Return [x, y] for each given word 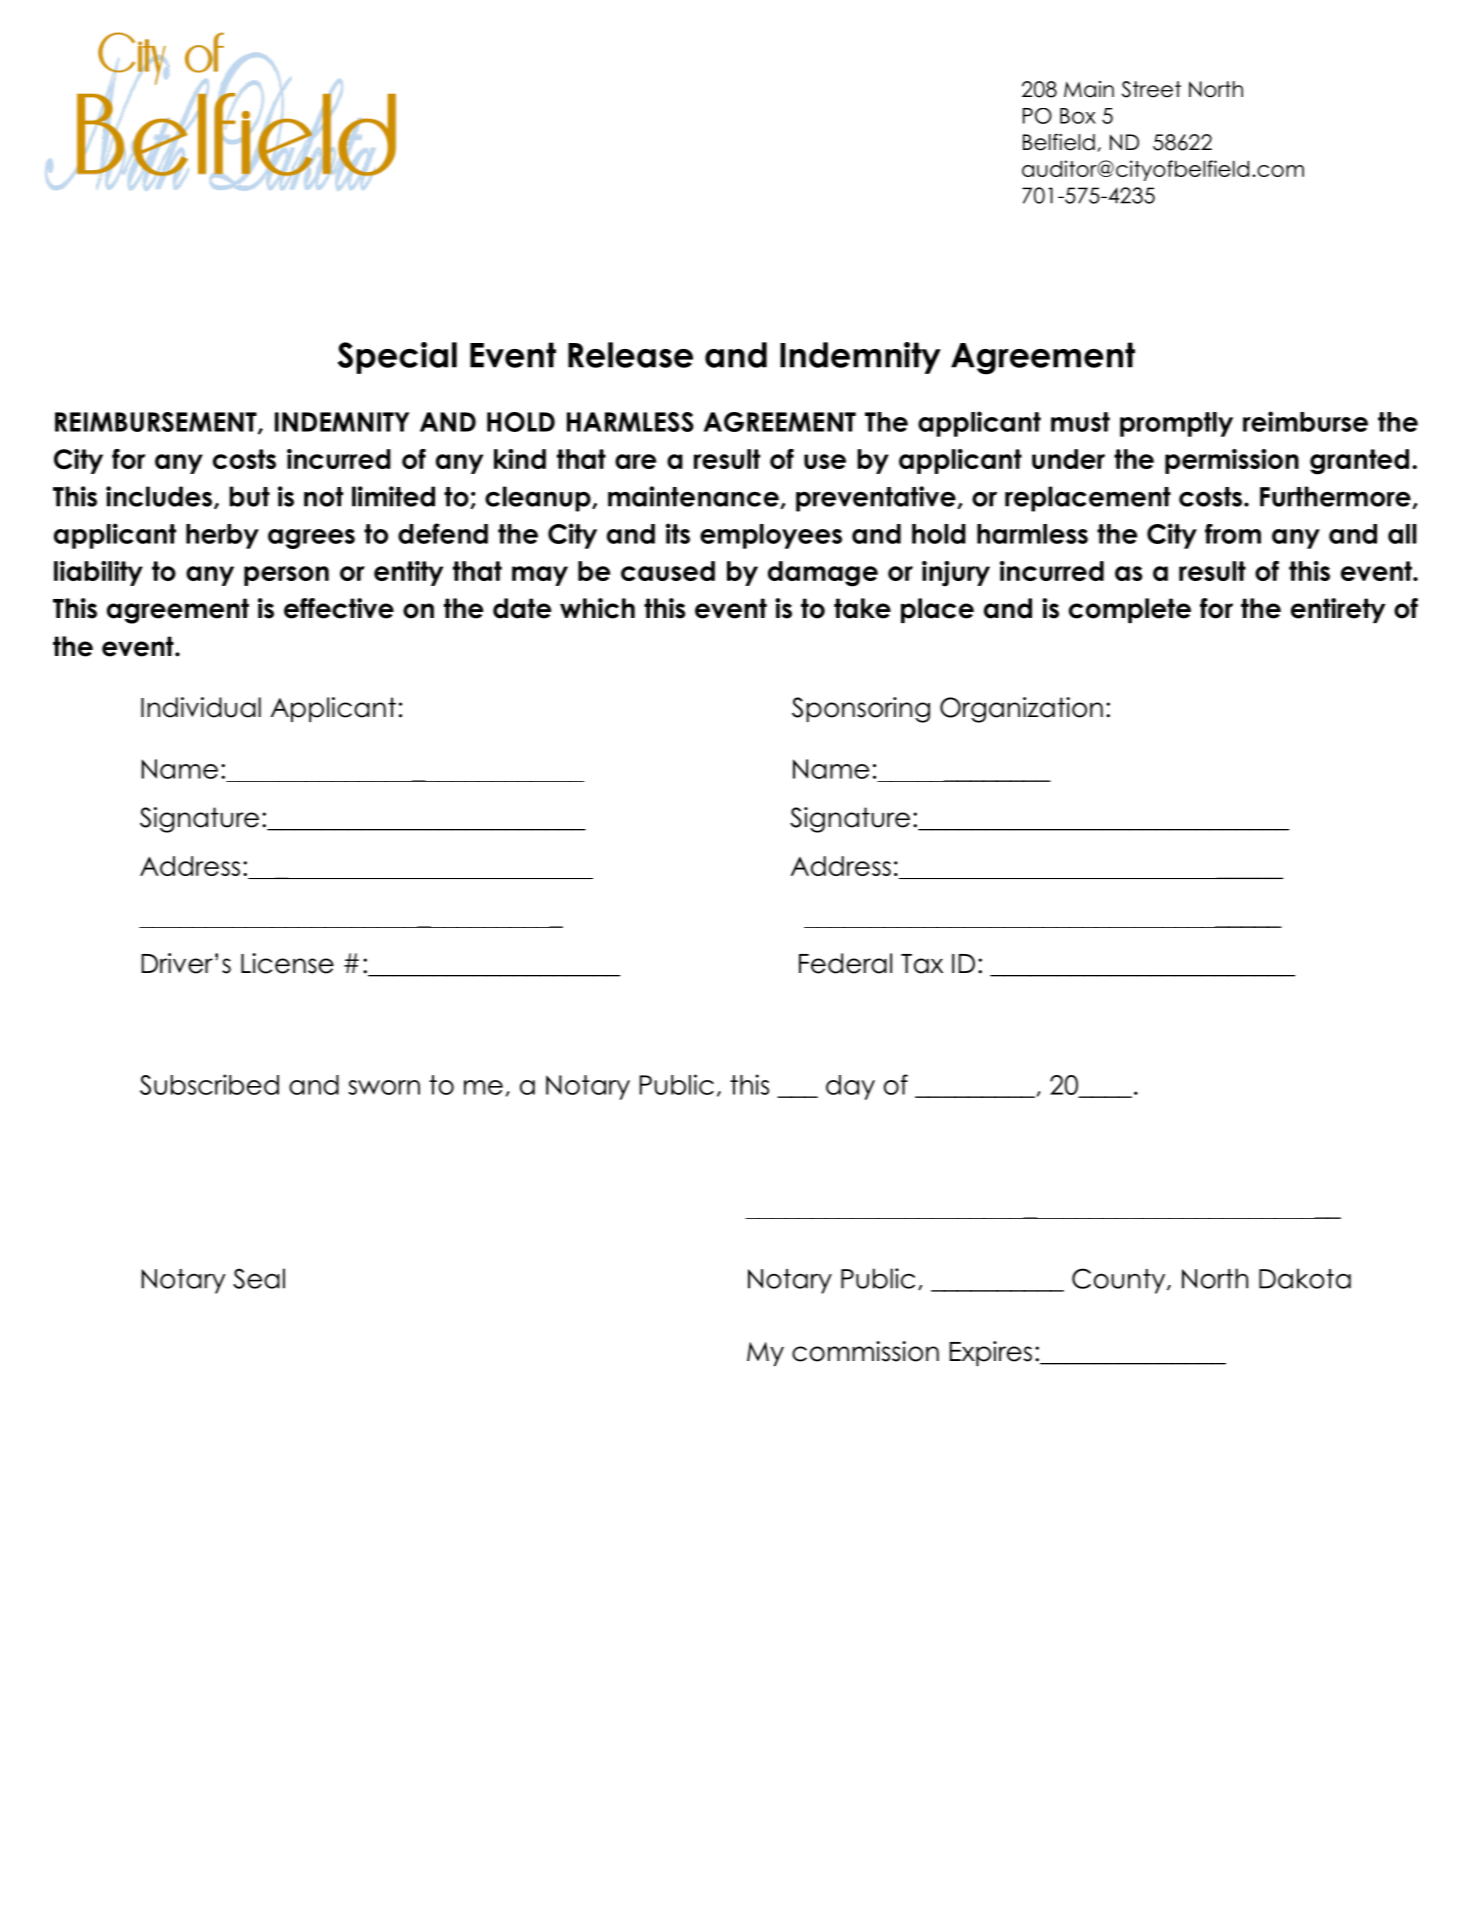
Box [1078, 116]
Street [1151, 89]
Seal [259, 1278]
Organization [1021, 710]
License [287, 963]
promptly [1176, 424]
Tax [922, 964]
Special [397, 358]
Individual [201, 707]
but [249, 496]
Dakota [1305, 1278]
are [635, 461]
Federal [845, 963]
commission [865, 1351]
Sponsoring [861, 710]
